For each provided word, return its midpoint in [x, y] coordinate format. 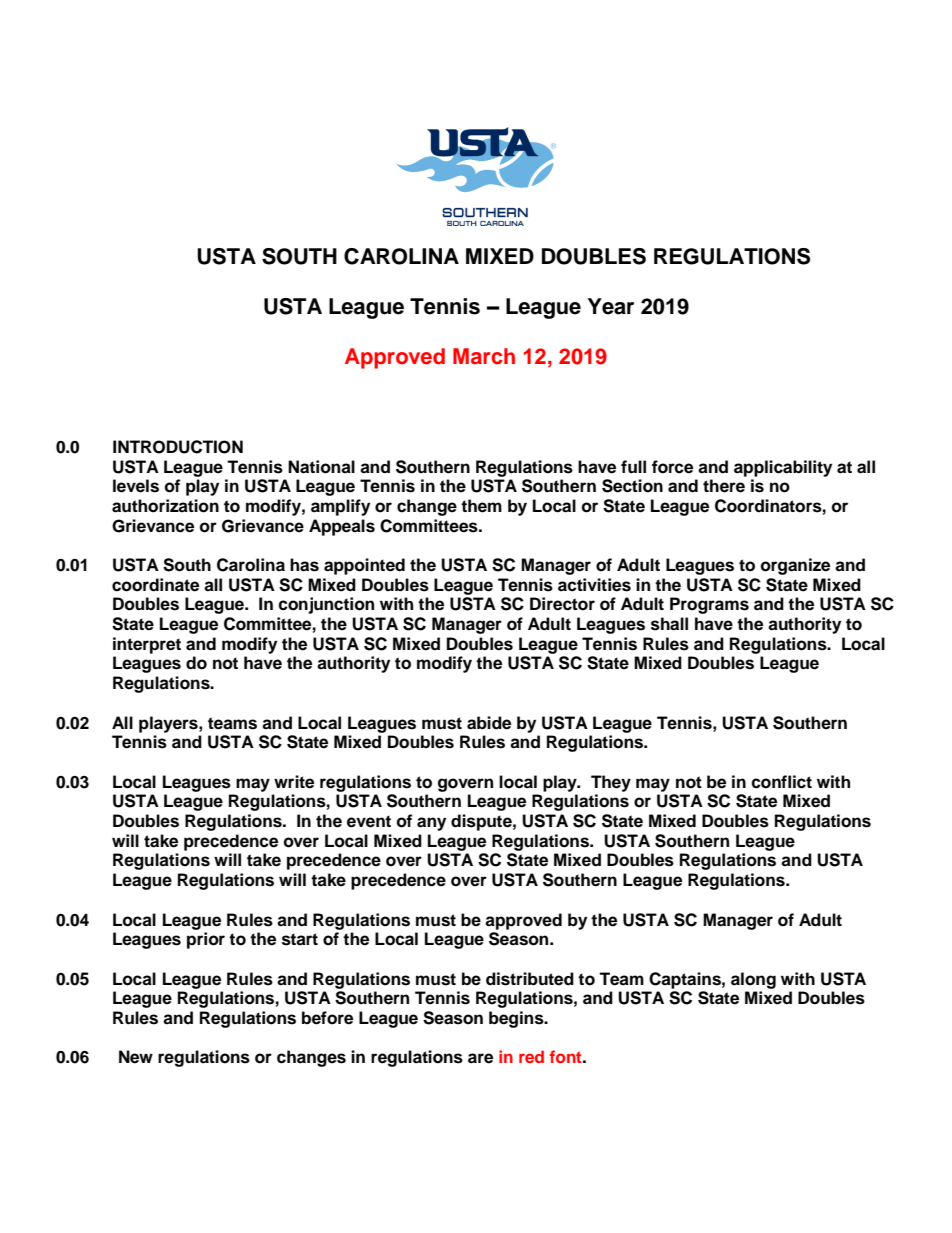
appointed [364, 566]
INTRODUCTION [178, 447]
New [136, 1057]
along [753, 980]
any [431, 824]
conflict [781, 782]
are [480, 1058]
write [294, 782]
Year [611, 306]
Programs [709, 605]
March [484, 356]
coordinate [155, 585]
